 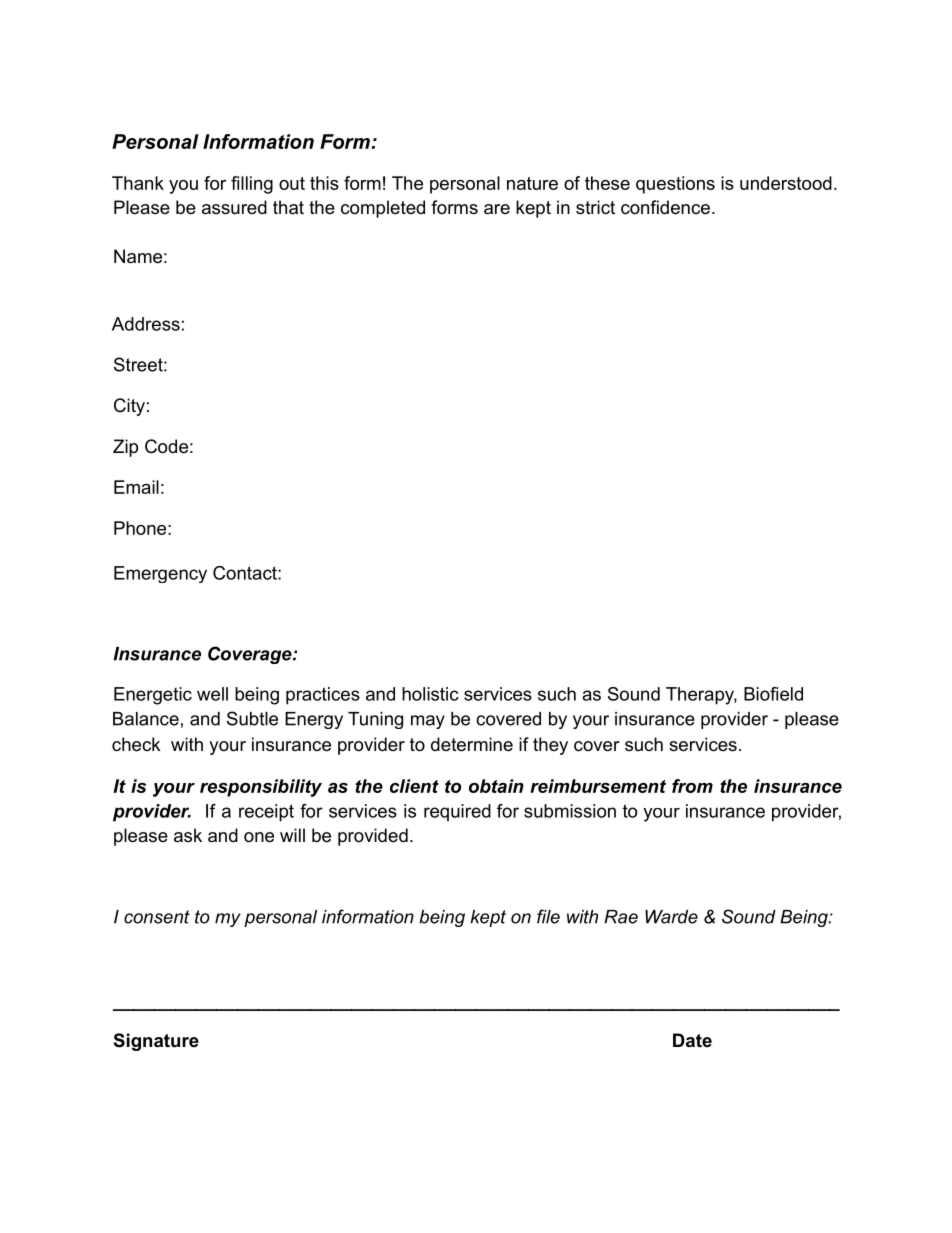 I want to click on completed, so click(x=383, y=209).
